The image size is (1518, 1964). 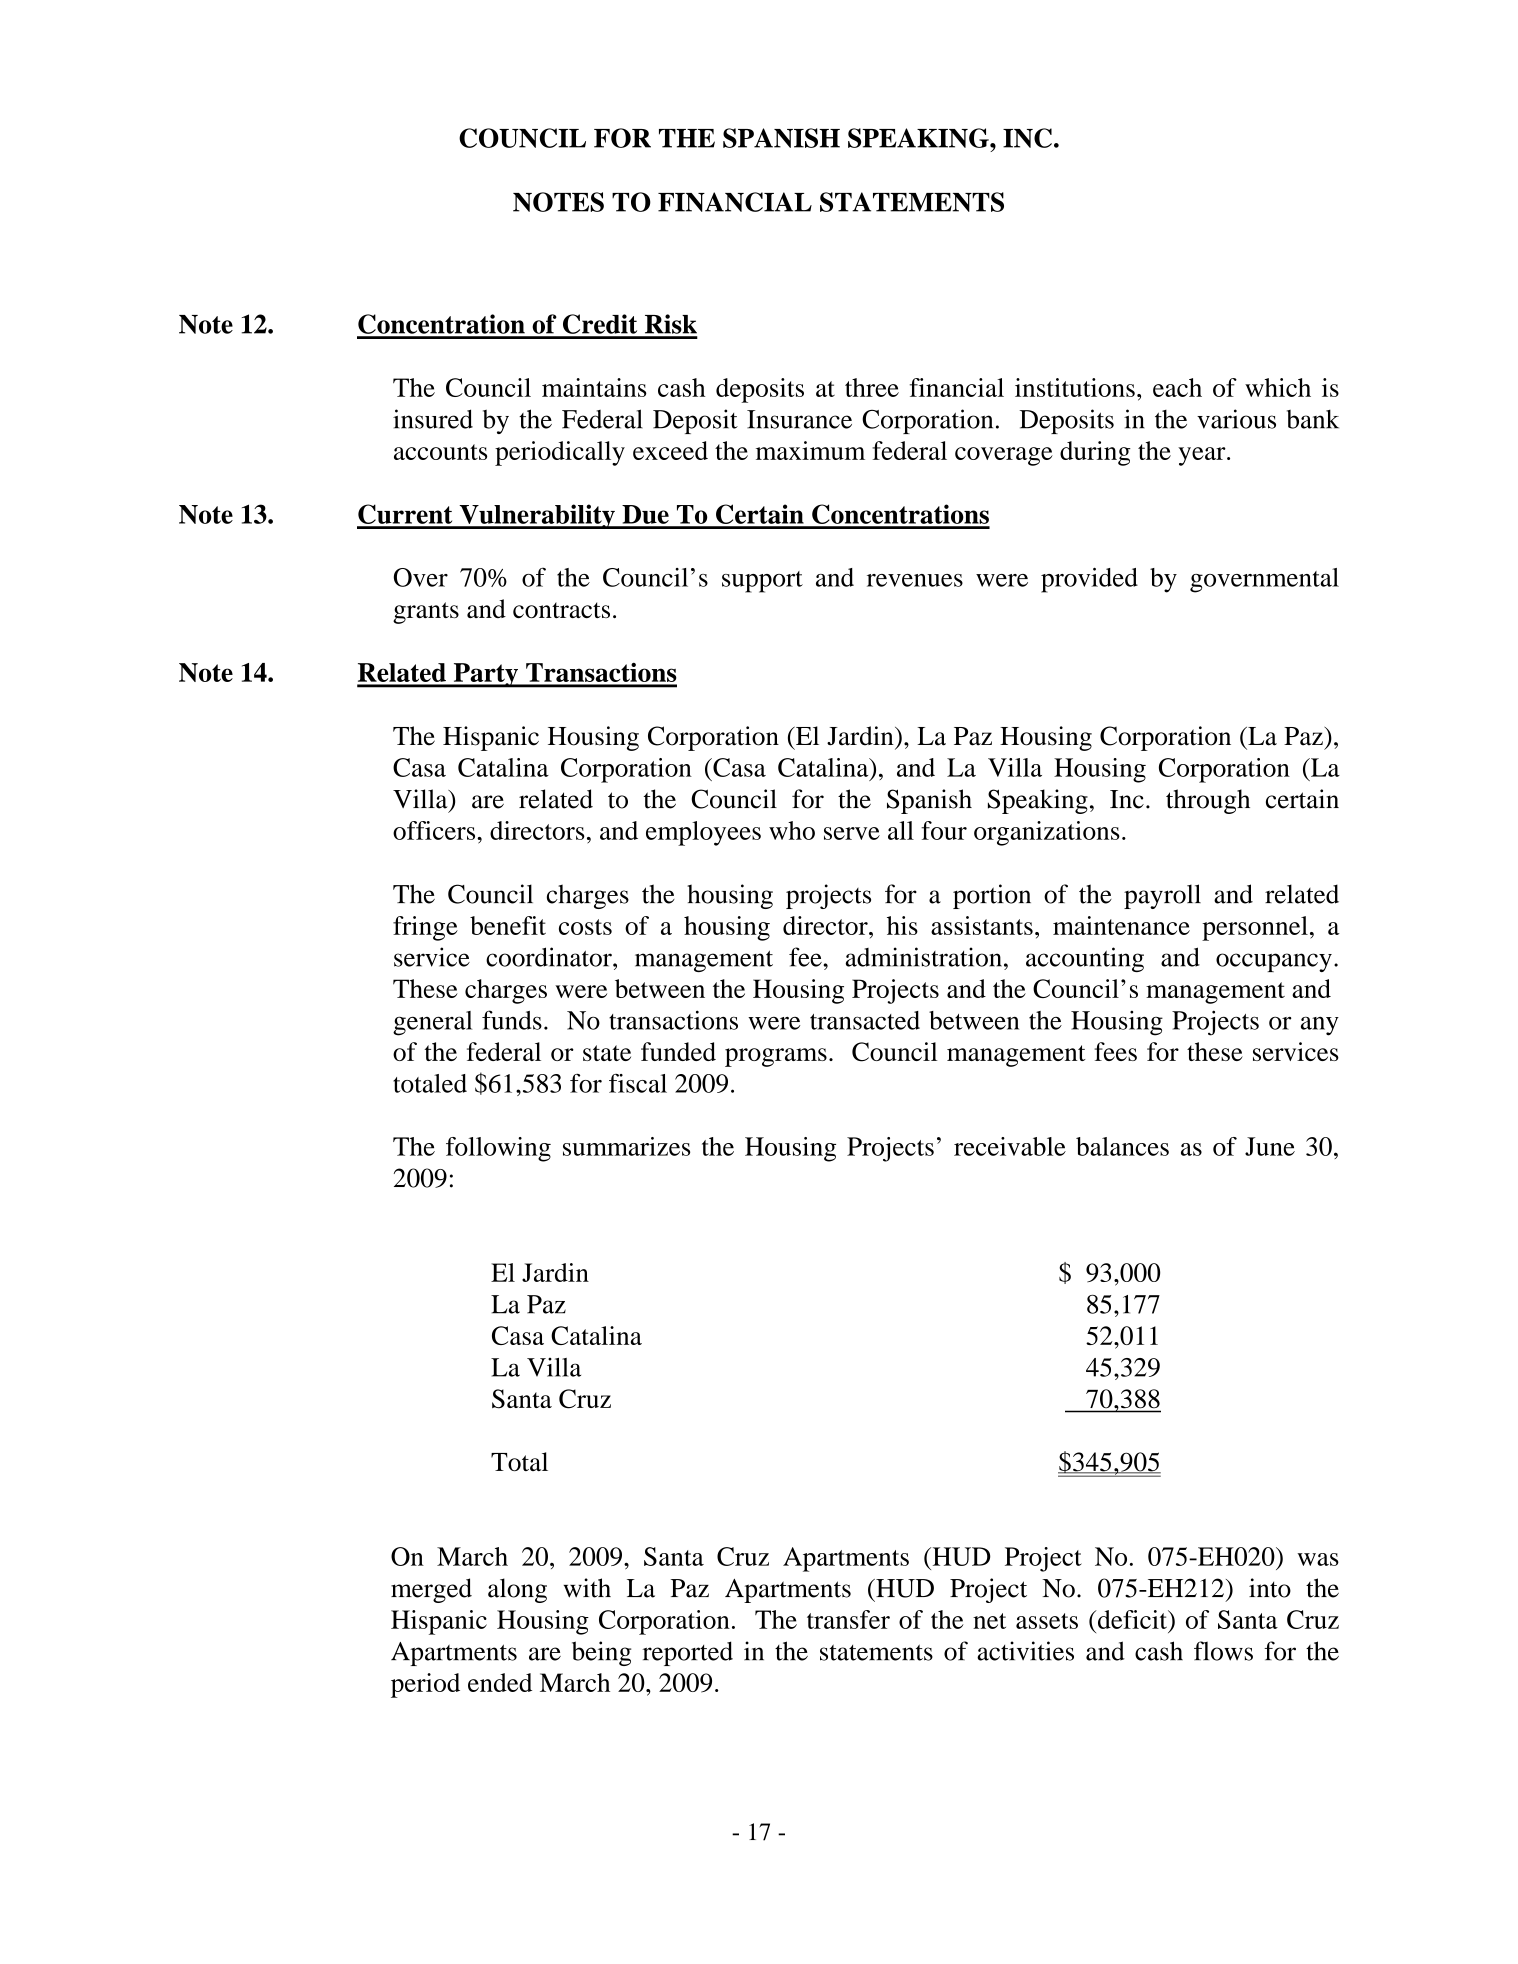 I want to click on ended, so click(x=500, y=1682).
